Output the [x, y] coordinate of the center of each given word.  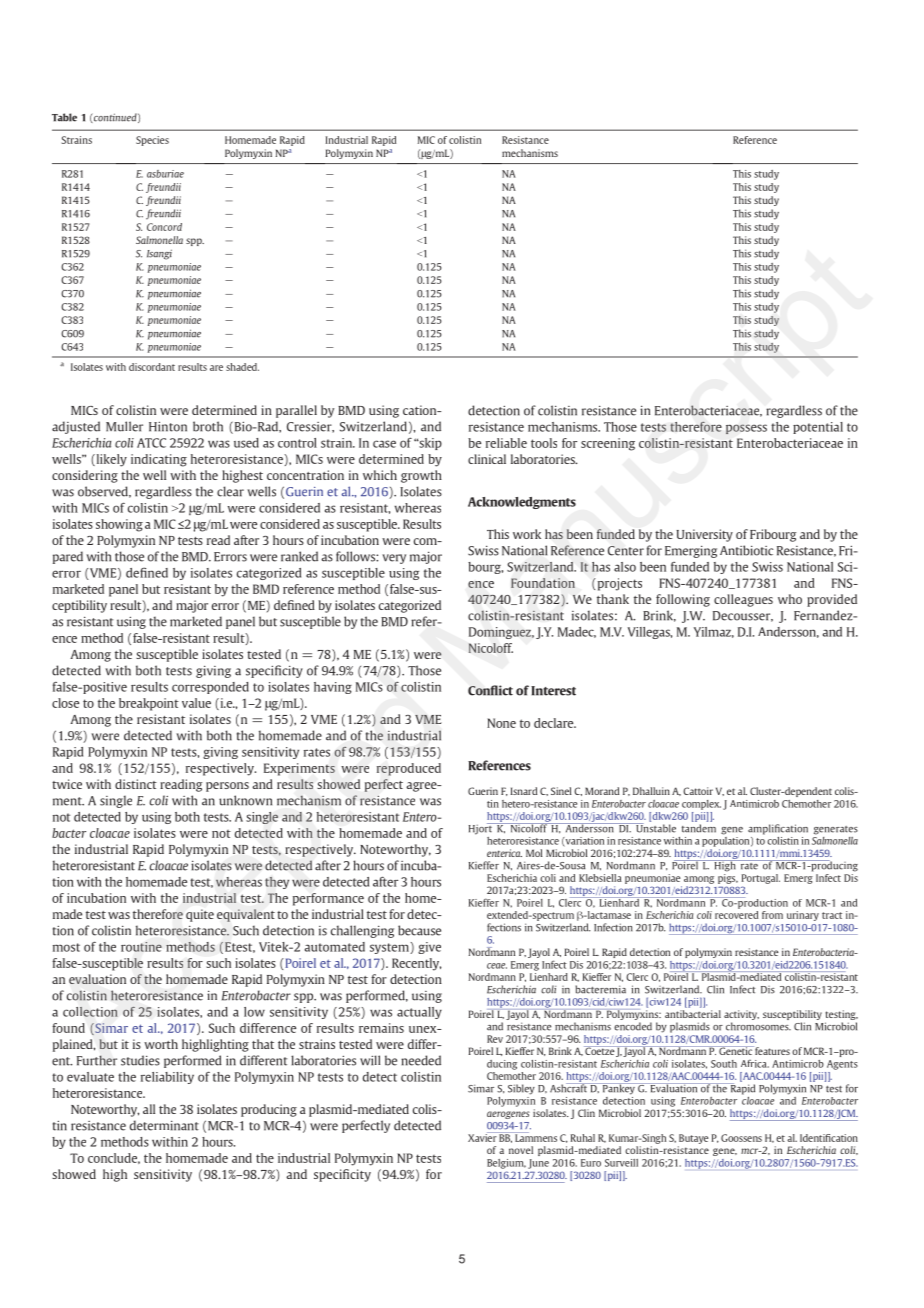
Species [152, 141]
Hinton [168, 426]
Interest [553, 691]
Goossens [741, 1138]
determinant [164, 1125]
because [419, 930]
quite [200, 915]
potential [818, 428]
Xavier [483, 1137]
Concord [164, 227]
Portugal [761, 879]
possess [746, 429]
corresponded [210, 688]
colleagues [743, 600]
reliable [506, 443]
